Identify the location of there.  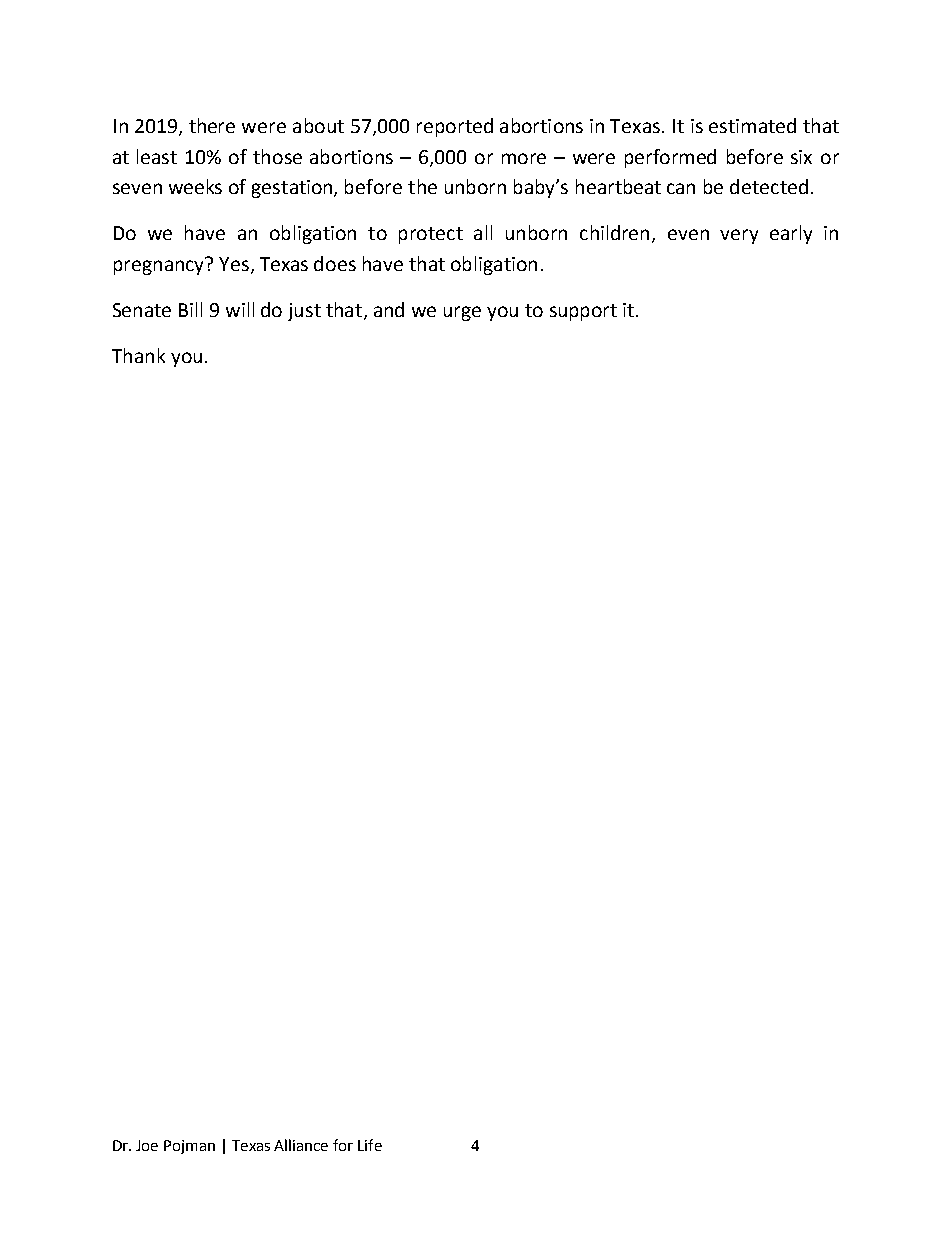
(212, 125).
